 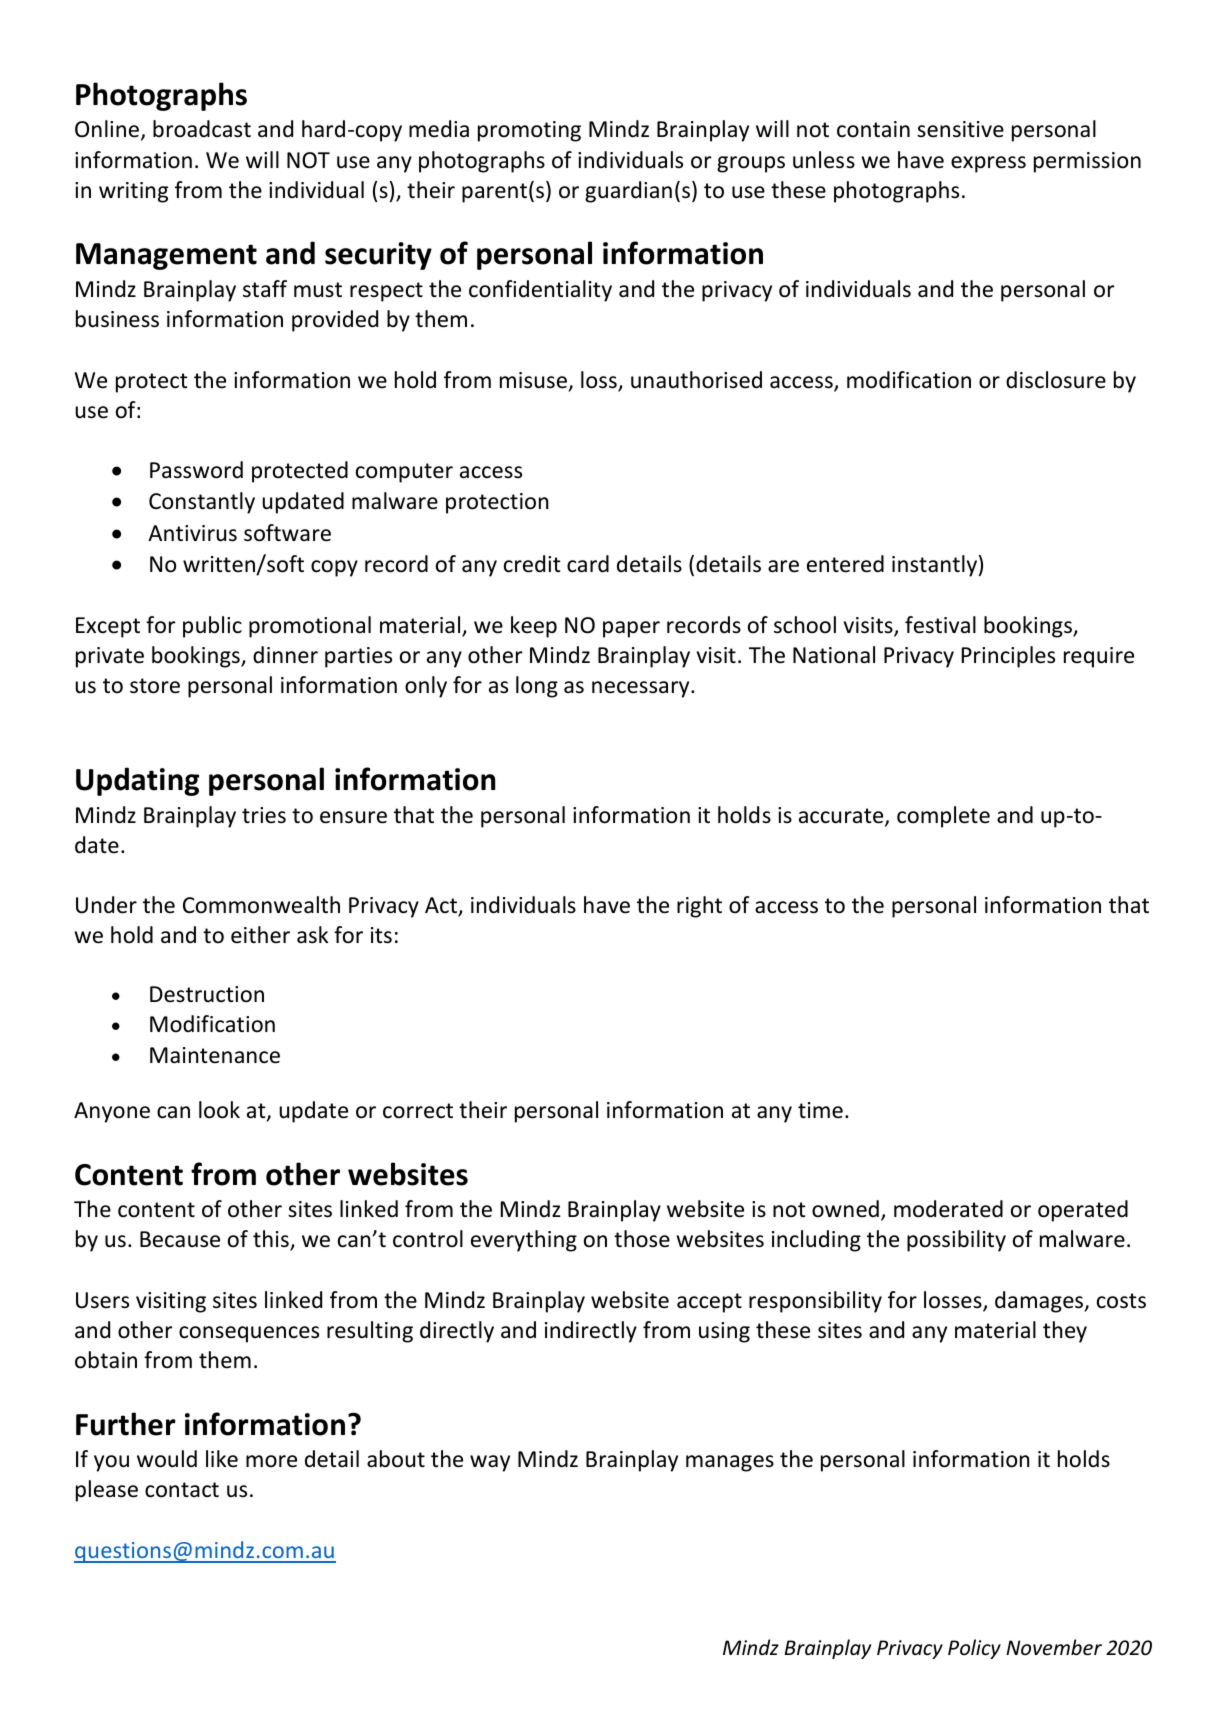 I want to click on those, so click(x=642, y=1239).
